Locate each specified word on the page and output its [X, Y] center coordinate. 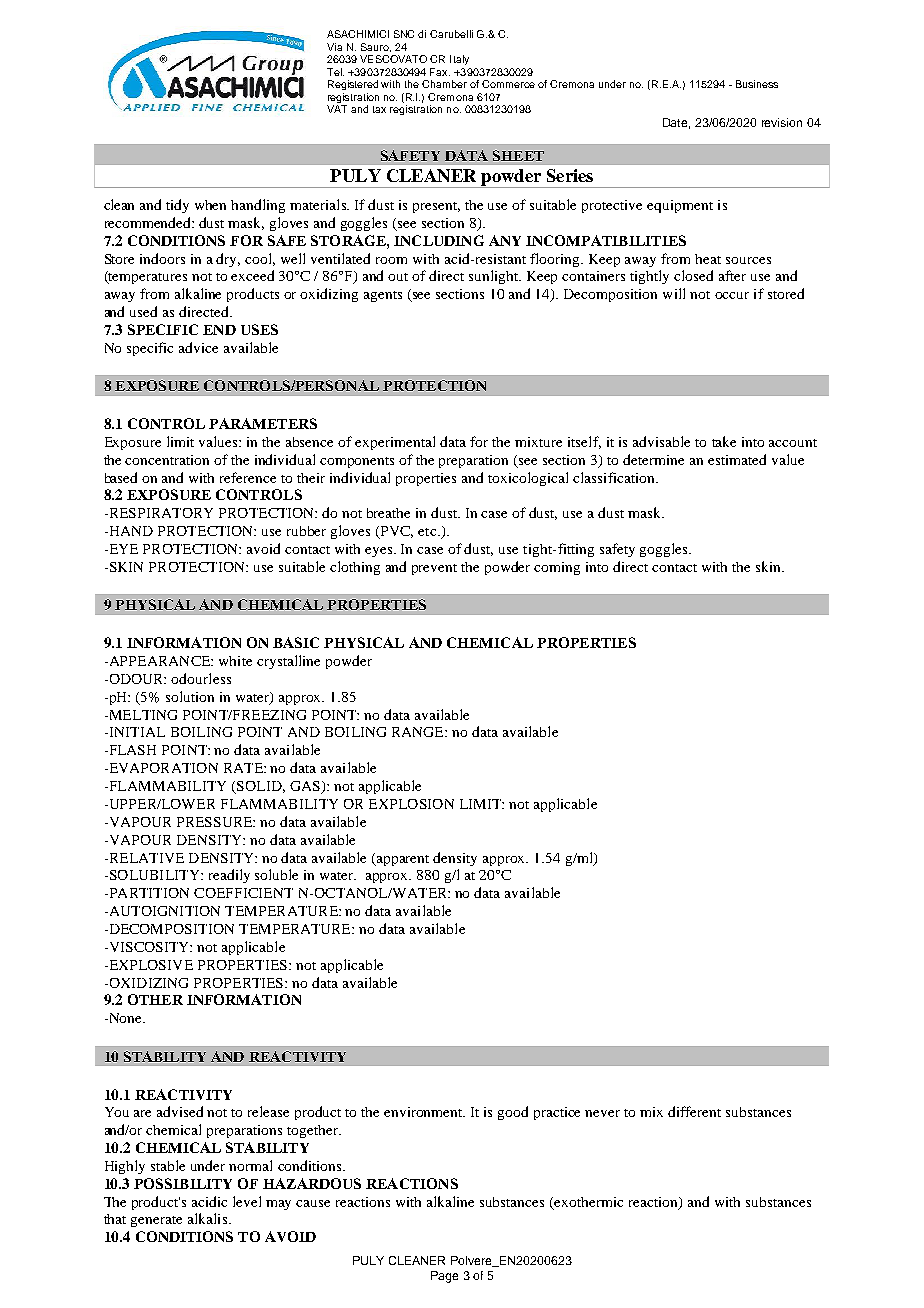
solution [190, 696]
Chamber [444, 84]
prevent [434, 569]
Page [444, 1277]
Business [757, 84]
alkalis [209, 1218]
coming [557, 568]
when [210, 205]
